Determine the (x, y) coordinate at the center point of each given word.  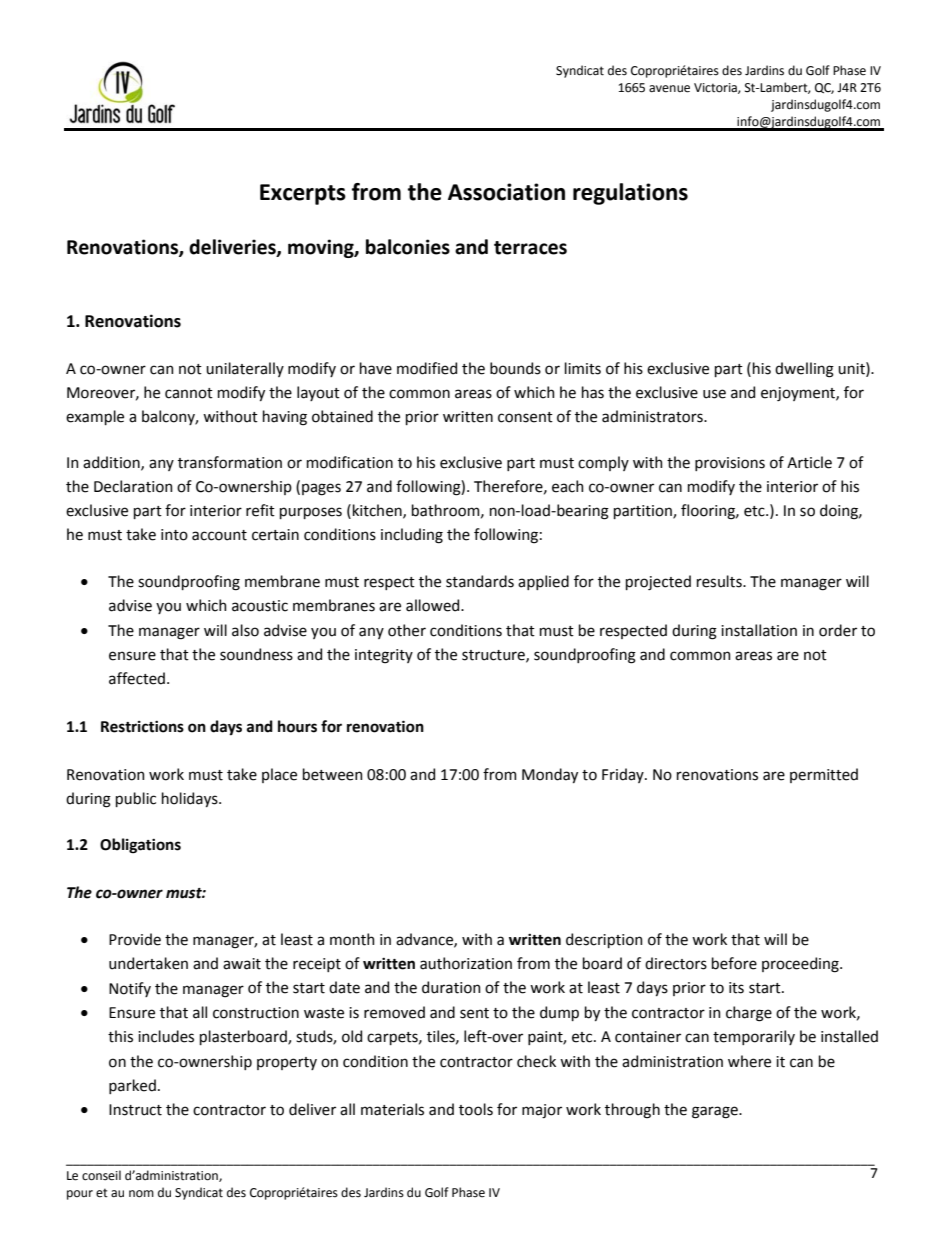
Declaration (133, 486)
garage (716, 1112)
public (136, 799)
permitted (824, 775)
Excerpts (303, 194)
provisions (730, 464)
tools (476, 1109)
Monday (550, 775)
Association (506, 192)
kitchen (377, 511)
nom (141, 1194)
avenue (669, 89)
